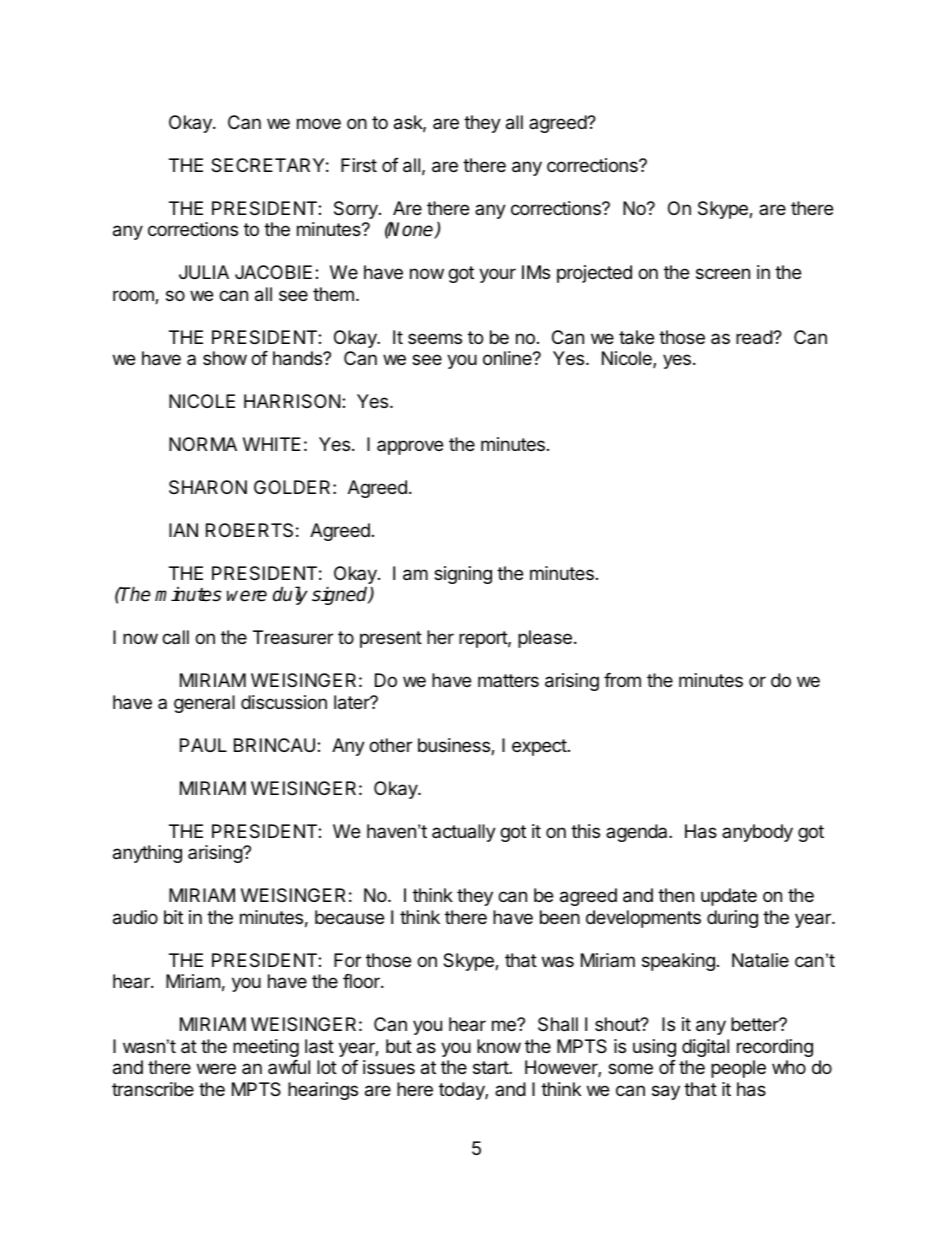 The width and height of the screenshot is (952, 1233). Describe the element at coordinates (463, 575) in the screenshot. I see `signing` at that location.
